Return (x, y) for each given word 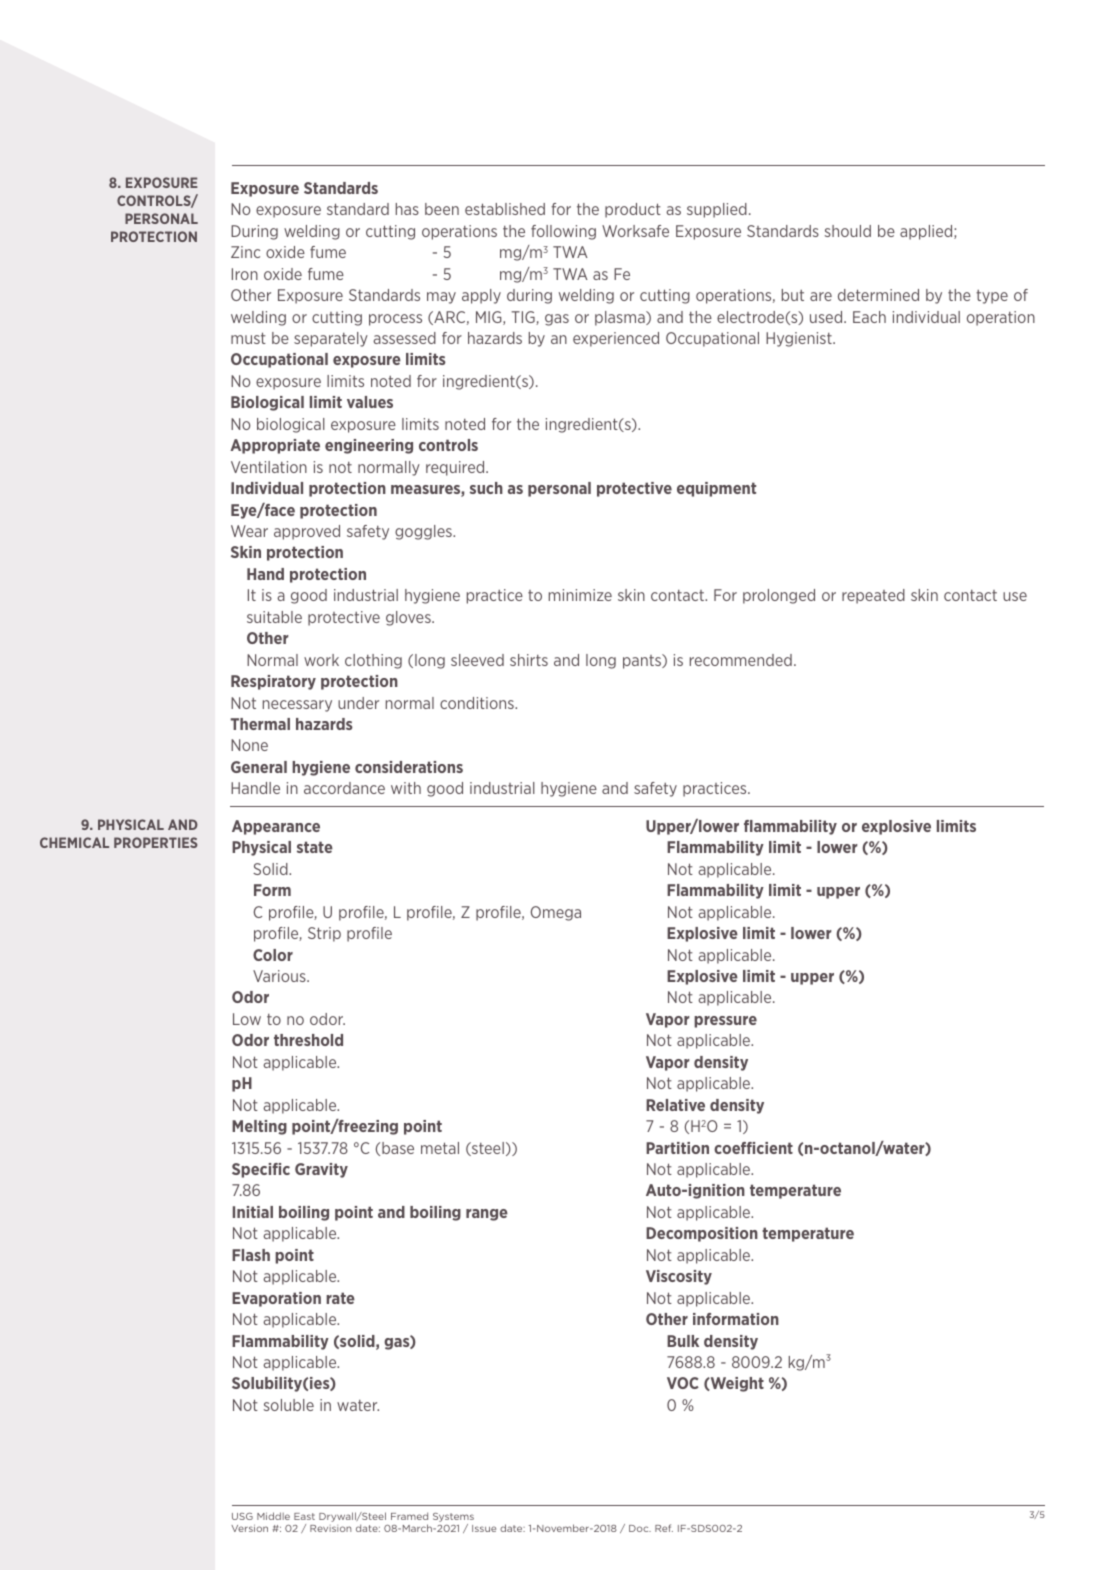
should (848, 231)
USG (242, 1516)
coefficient (753, 1148)
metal (440, 1148)
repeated (873, 596)
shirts (529, 660)
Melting (259, 1127)
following (563, 232)
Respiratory (273, 682)
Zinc (245, 252)
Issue (484, 1528)
